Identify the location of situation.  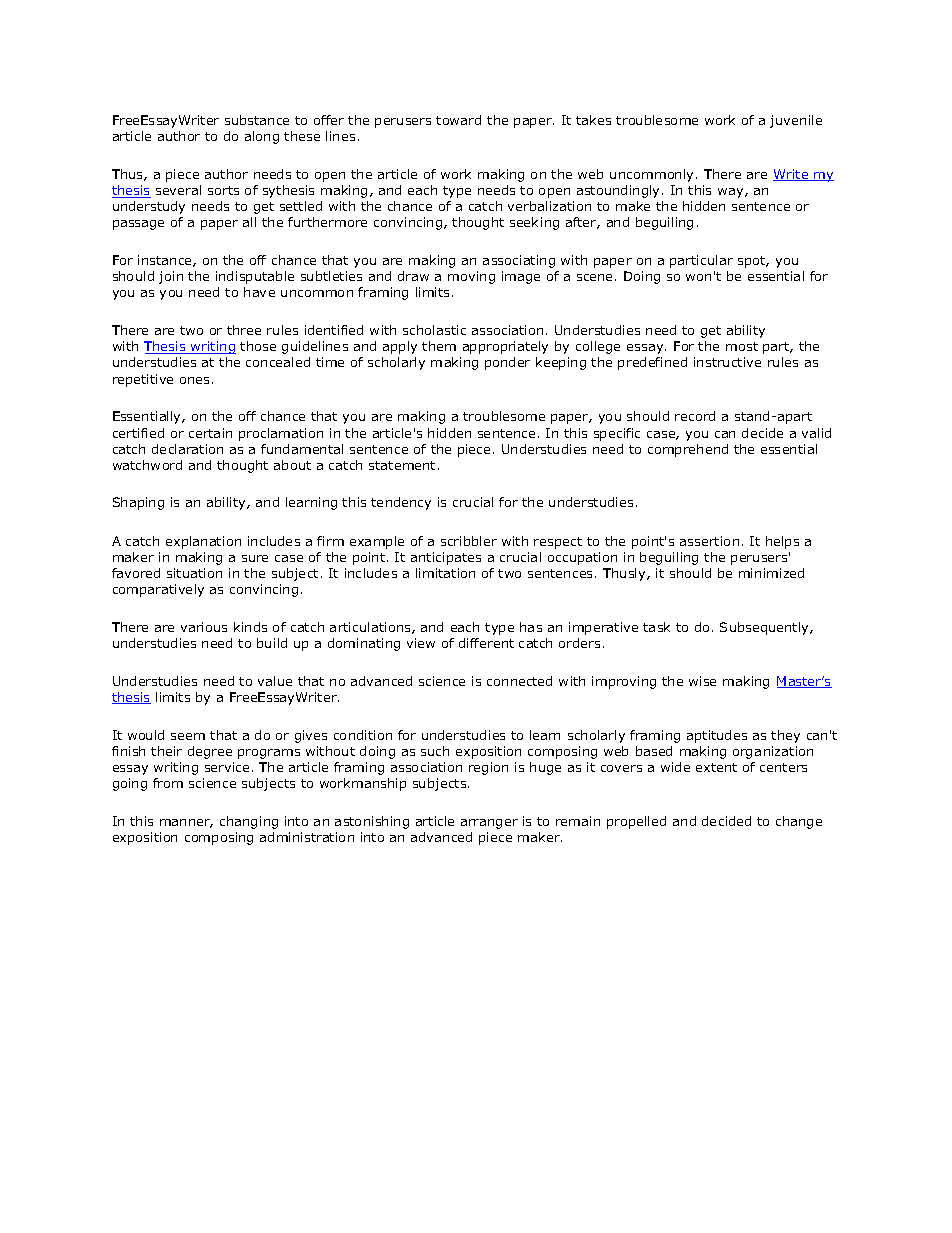
(194, 573).
